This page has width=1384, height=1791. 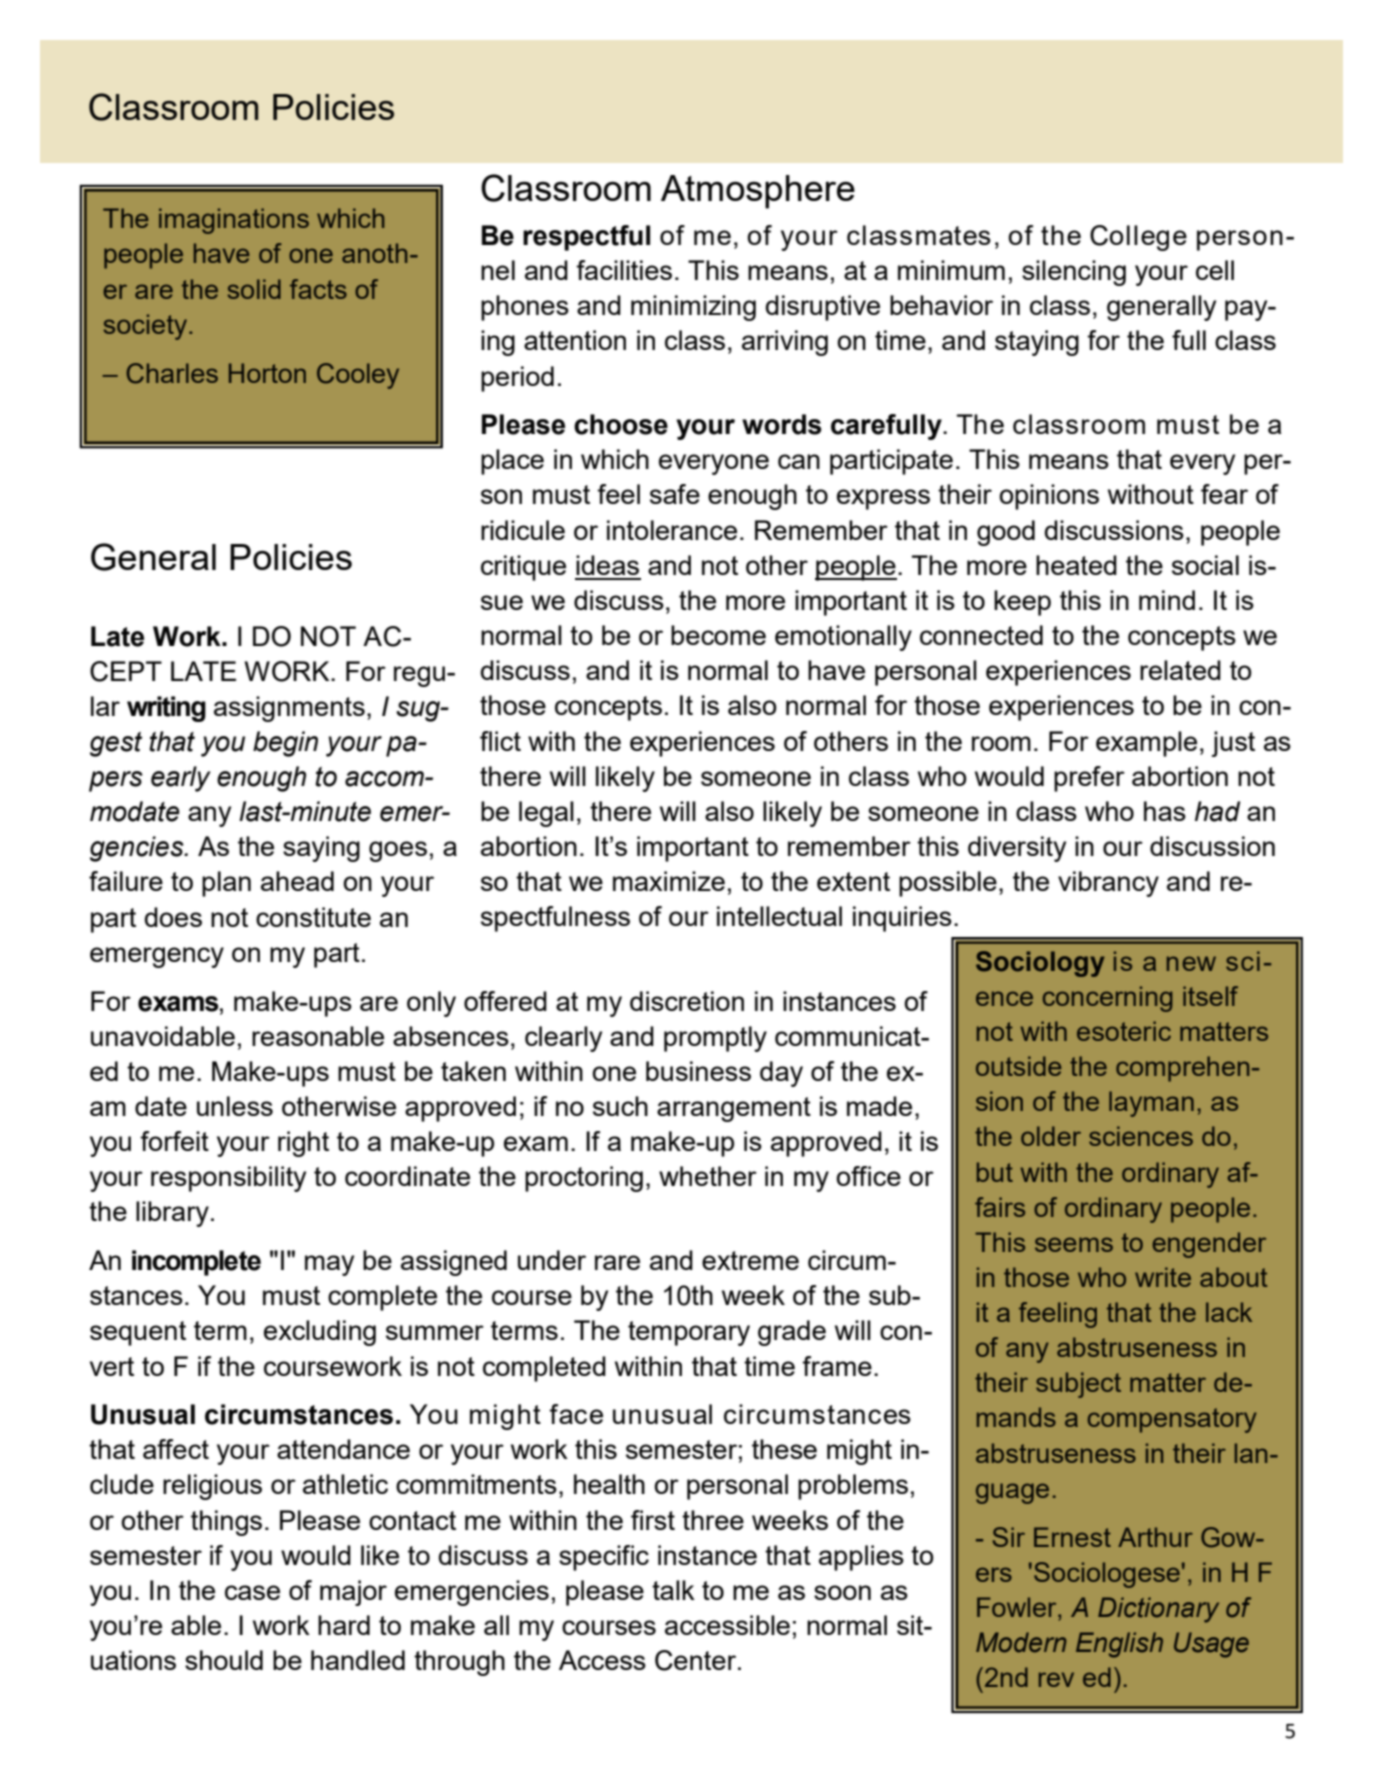 I want to click on facilities, so click(x=624, y=270).
